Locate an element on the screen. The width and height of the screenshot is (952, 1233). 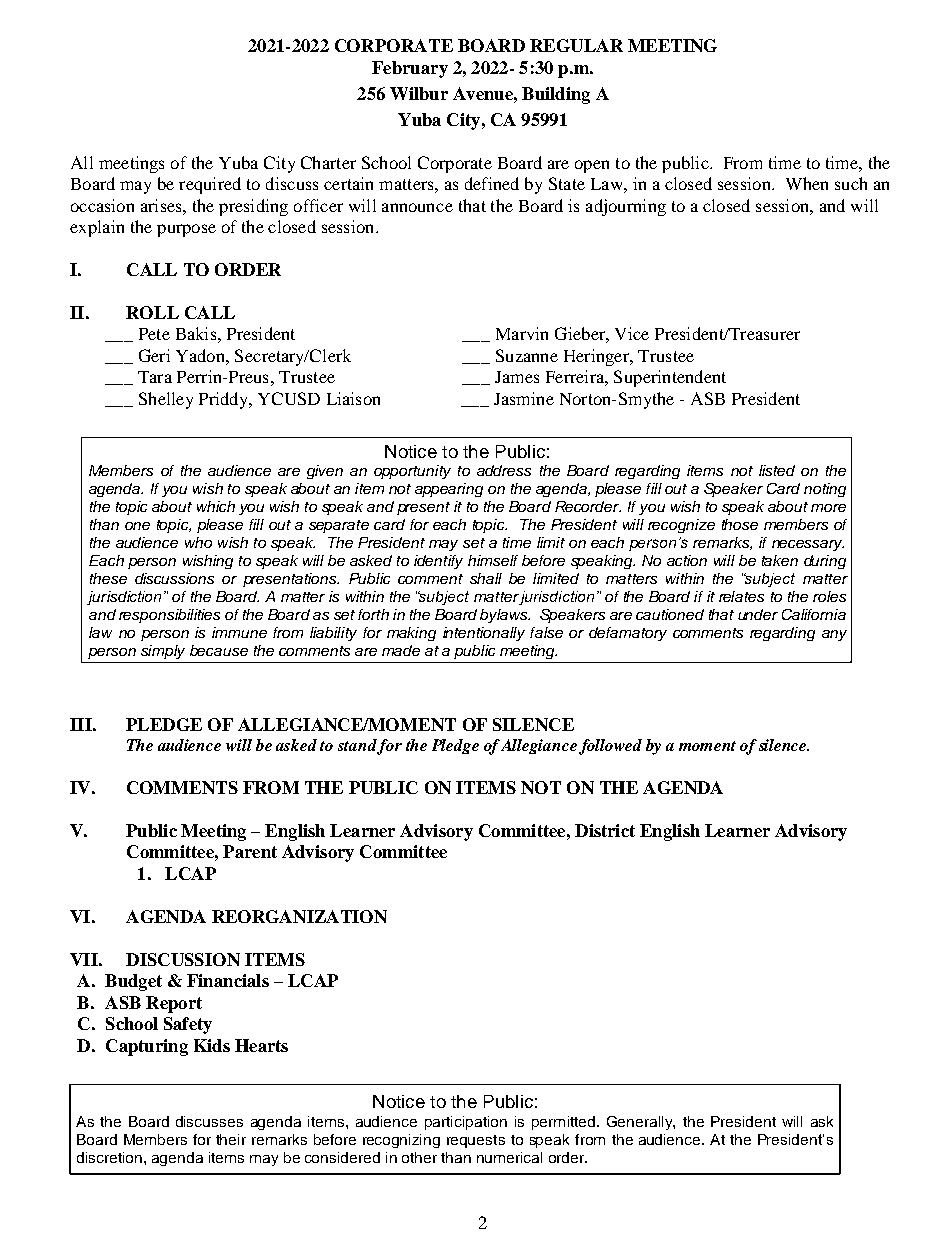
followed is located at coordinates (610, 747).
